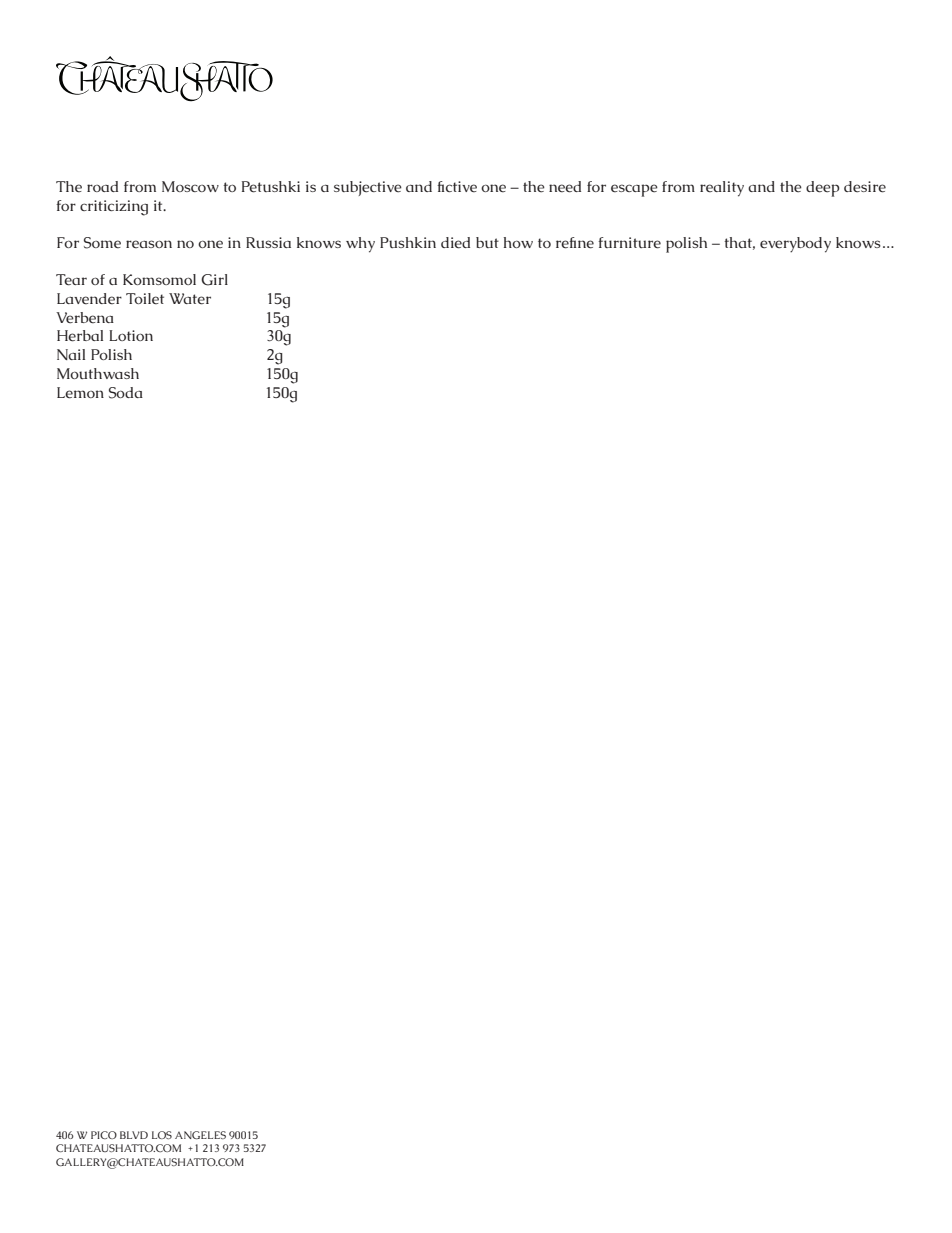  What do you see at coordinates (162, 1135) in the page?
I see `LOS` at bounding box center [162, 1135].
